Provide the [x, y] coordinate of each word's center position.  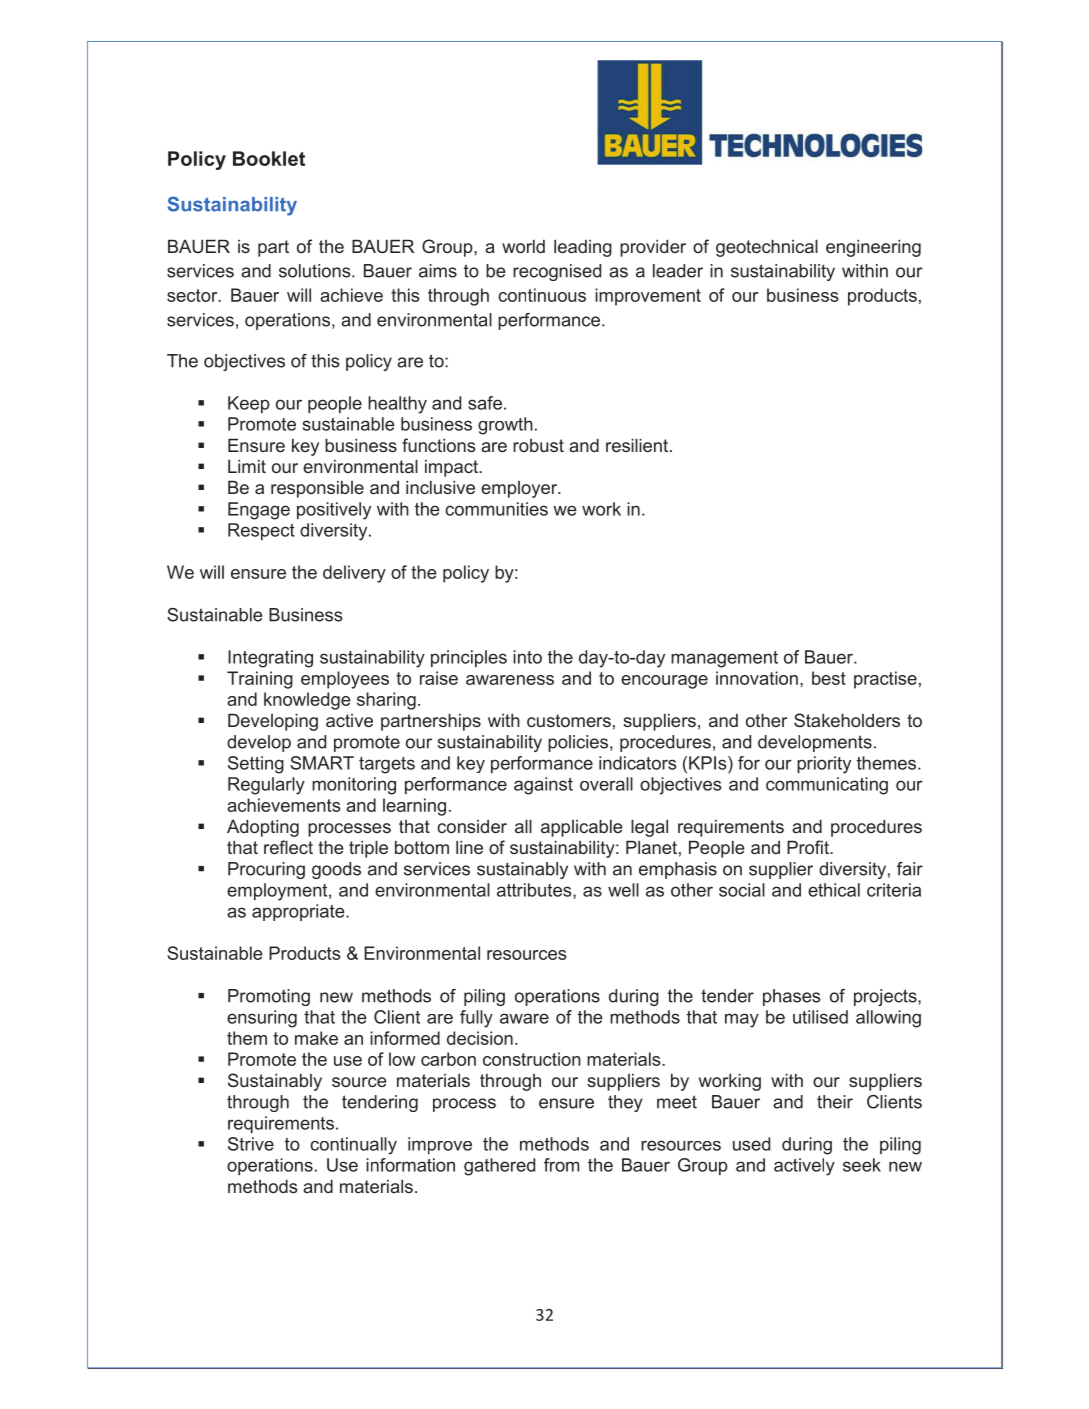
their [835, 1102]
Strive [251, 1144]
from [561, 1165]
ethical [834, 890]
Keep [249, 404]
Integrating [270, 659]
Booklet [269, 158]
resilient [637, 445]
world [523, 246]
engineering [873, 248]
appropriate [299, 912]
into [527, 657]
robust [538, 445]
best [829, 678]
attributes [535, 891]
